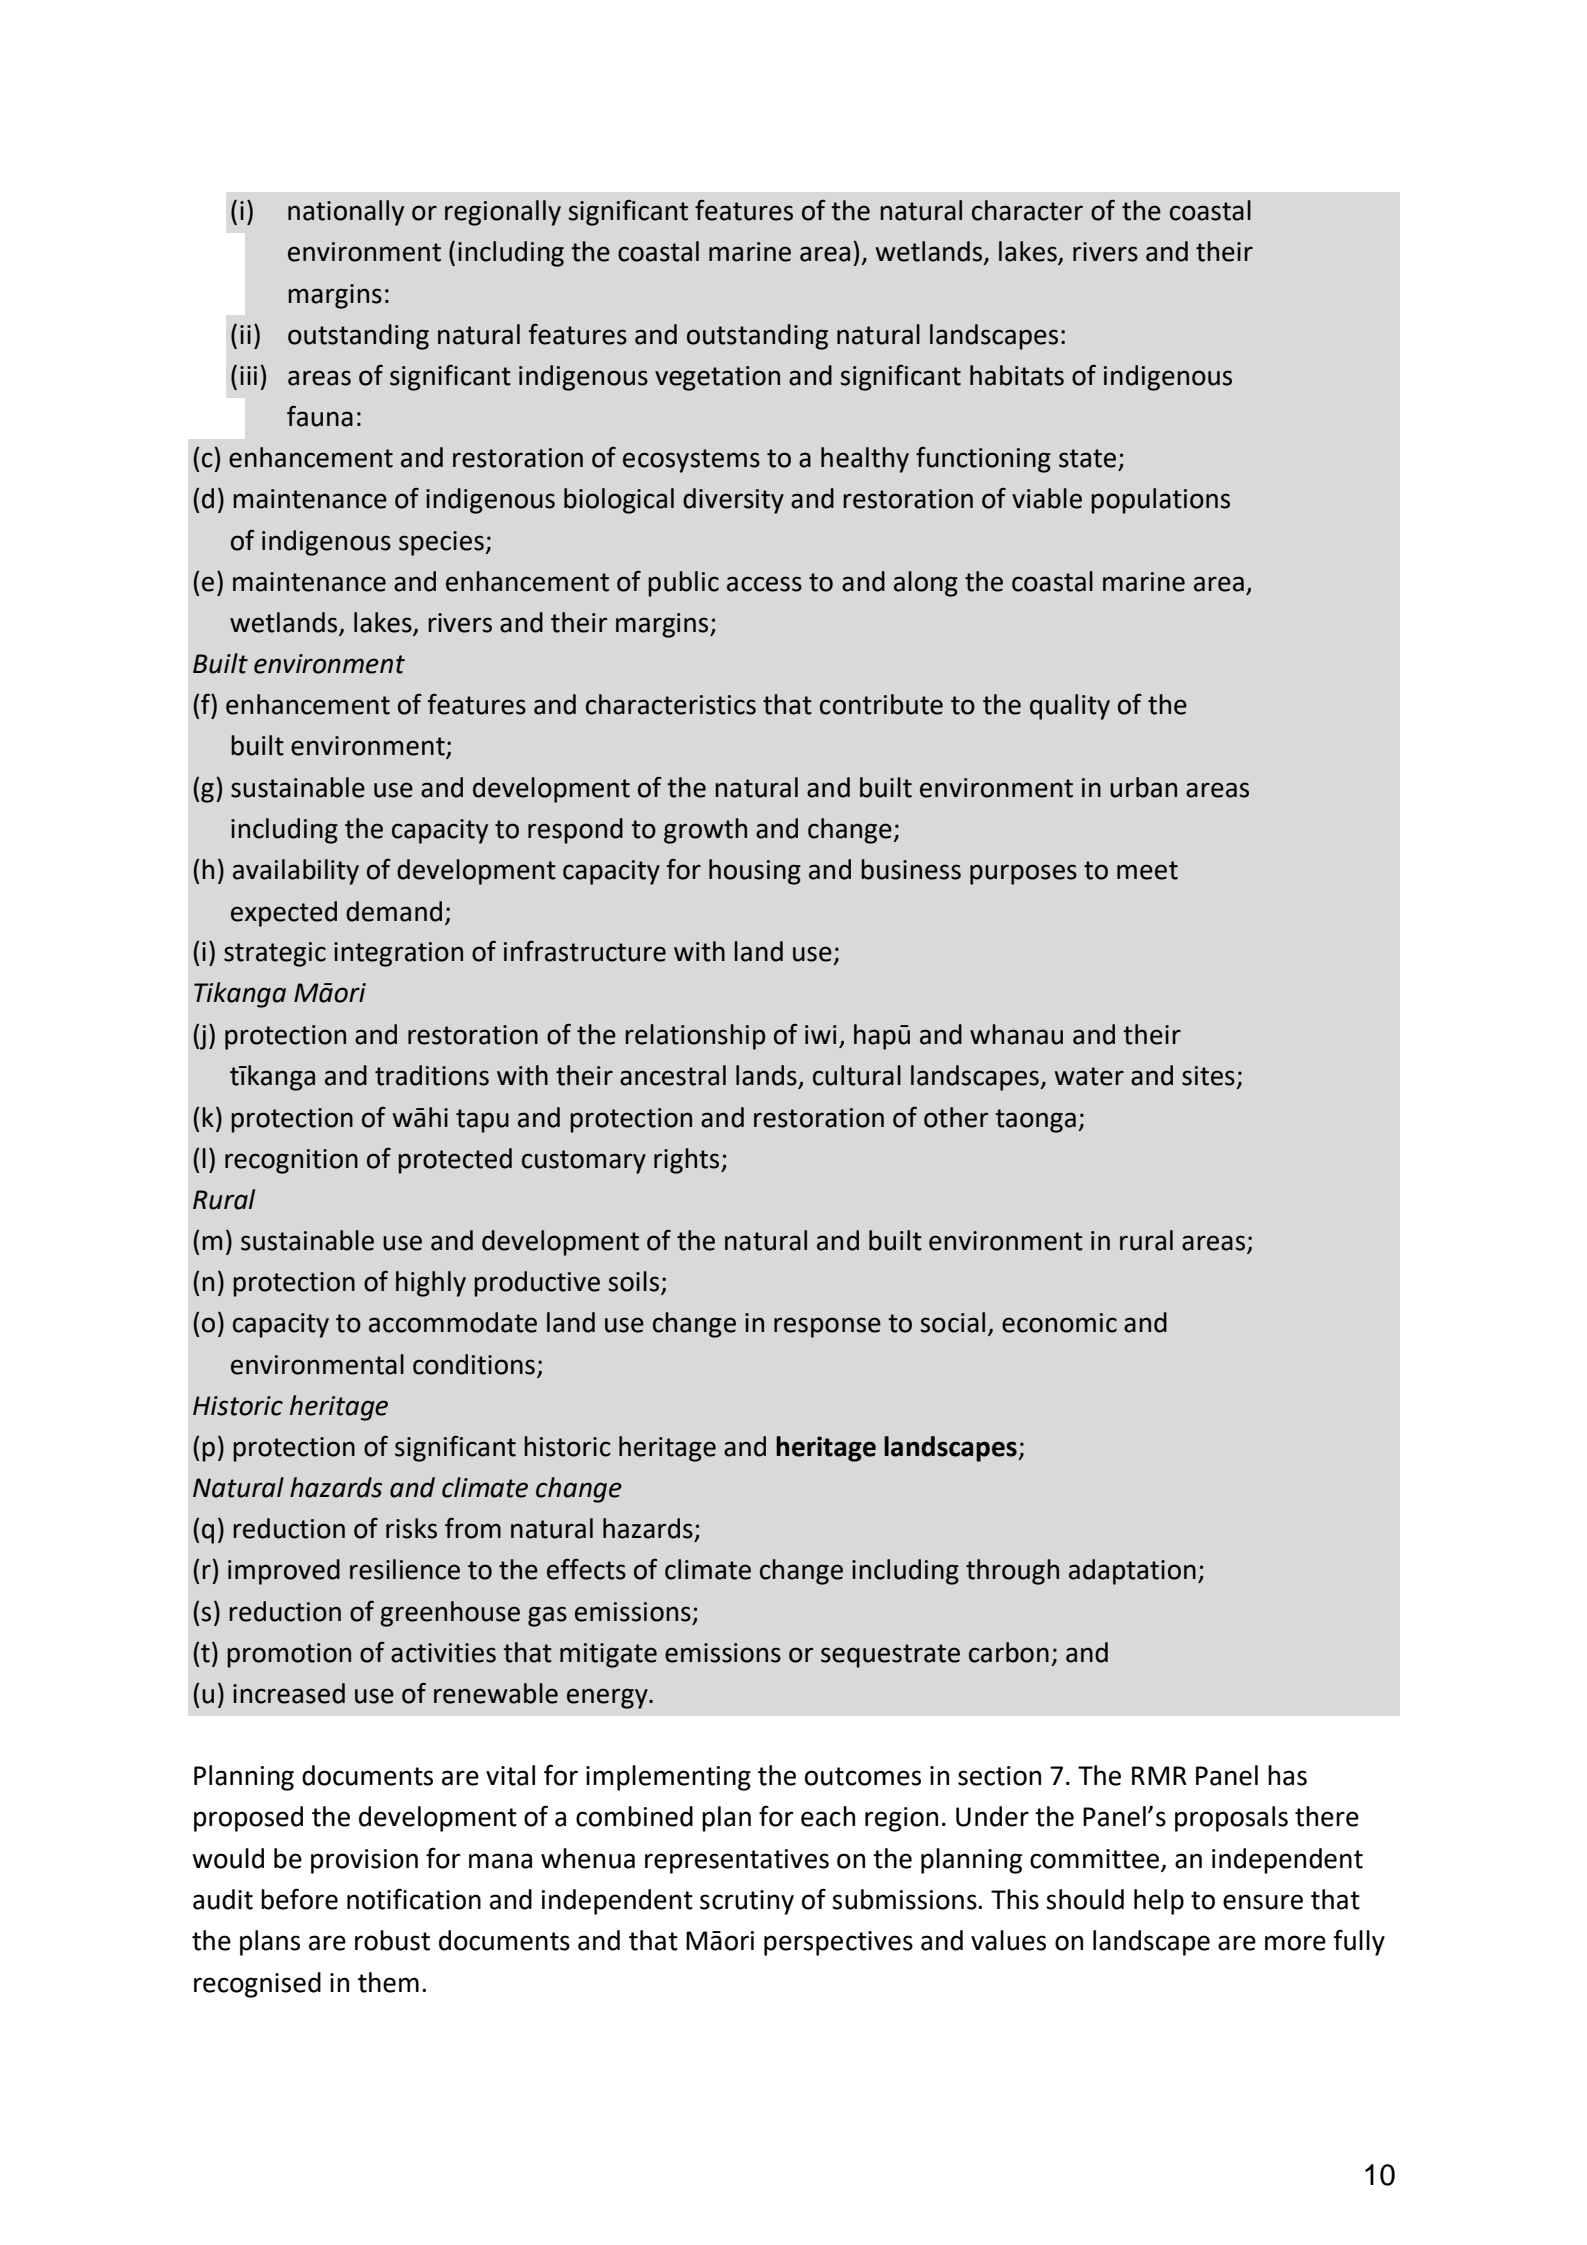 This image has height=2245, width=1587. I want to click on quality, so click(1070, 707).
